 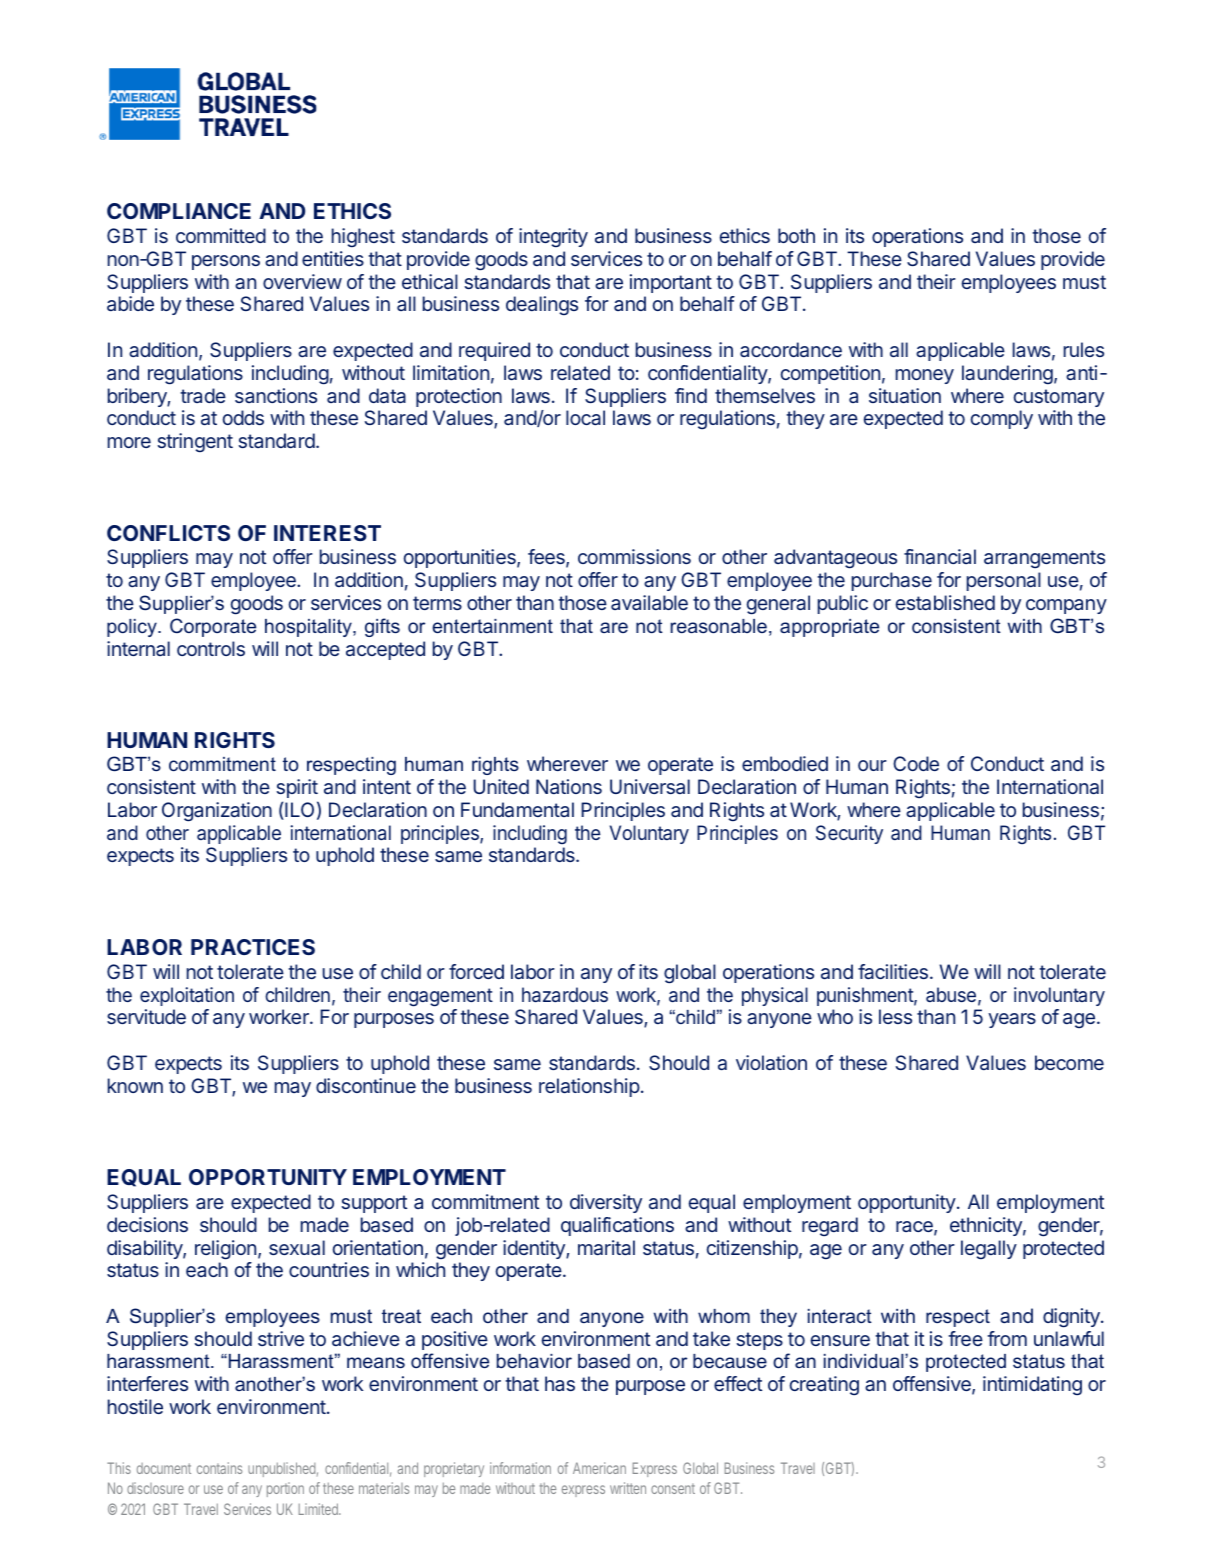 I want to click on contains, so click(x=219, y=1468).
